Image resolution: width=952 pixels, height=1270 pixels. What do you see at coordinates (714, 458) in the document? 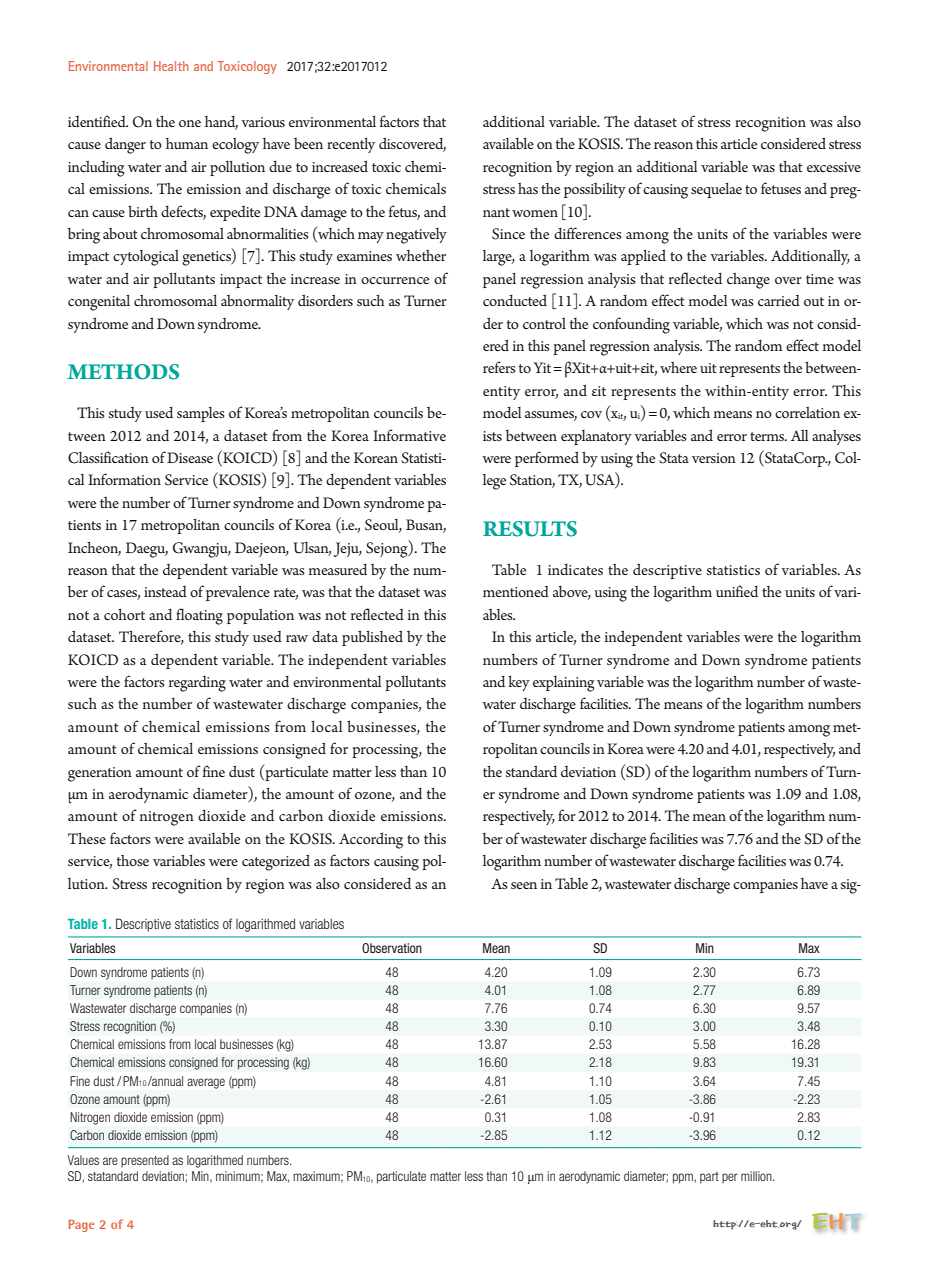
I see `version` at bounding box center [714, 458].
